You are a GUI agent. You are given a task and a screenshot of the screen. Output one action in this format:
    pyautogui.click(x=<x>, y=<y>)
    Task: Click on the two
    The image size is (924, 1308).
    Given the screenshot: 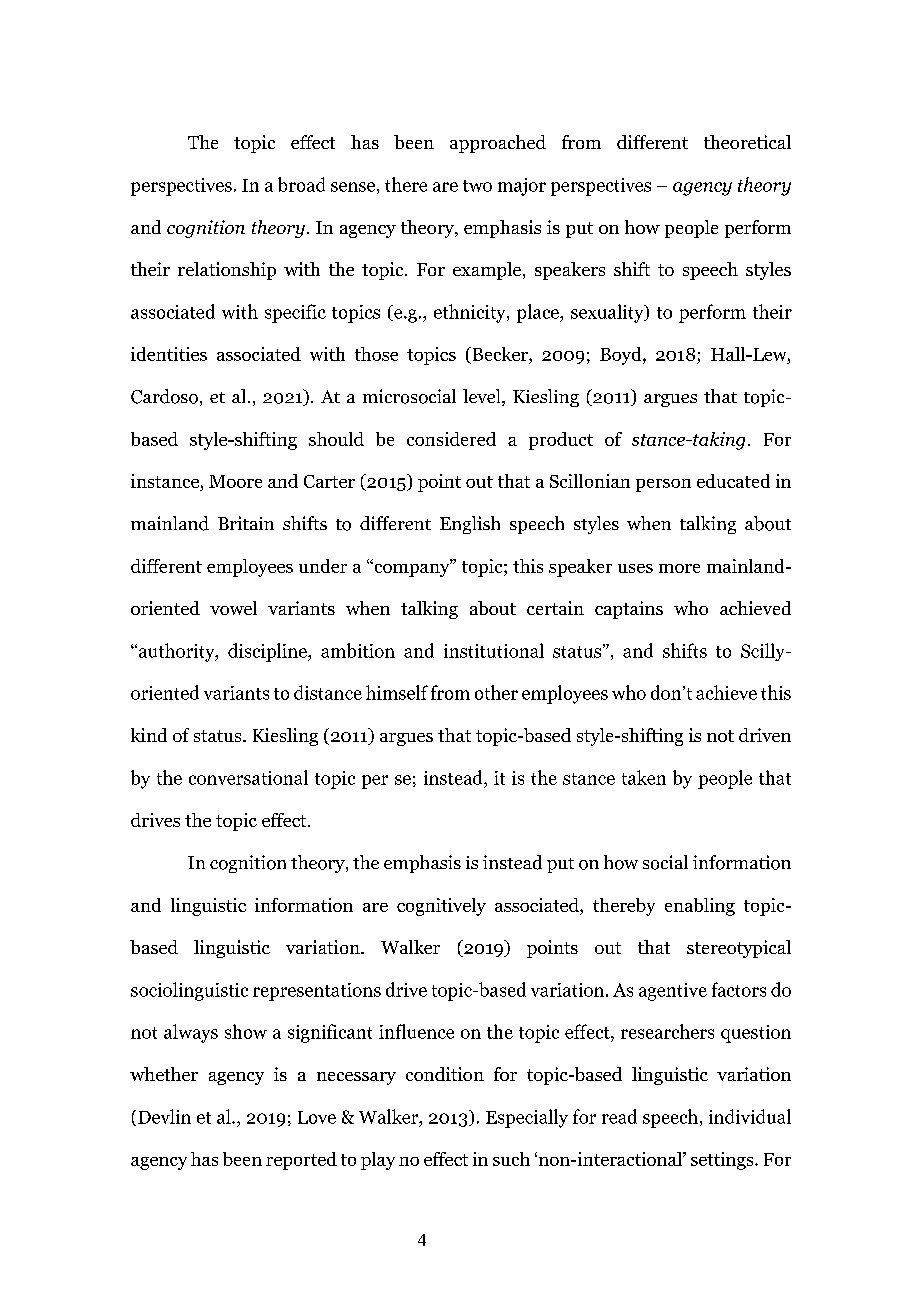 What is the action you would take?
    pyautogui.click(x=477, y=186)
